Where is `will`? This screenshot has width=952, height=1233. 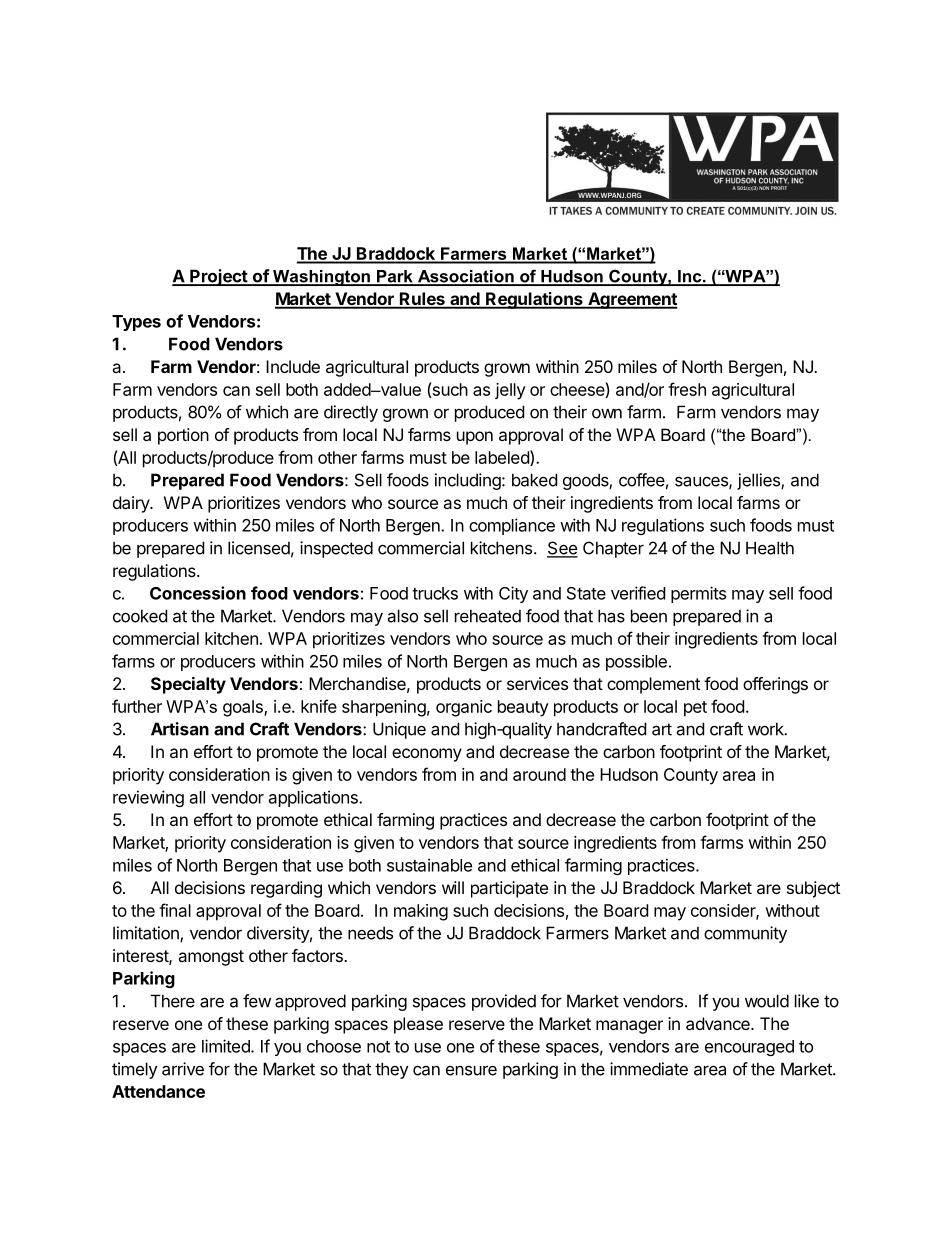 will is located at coordinates (453, 887).
